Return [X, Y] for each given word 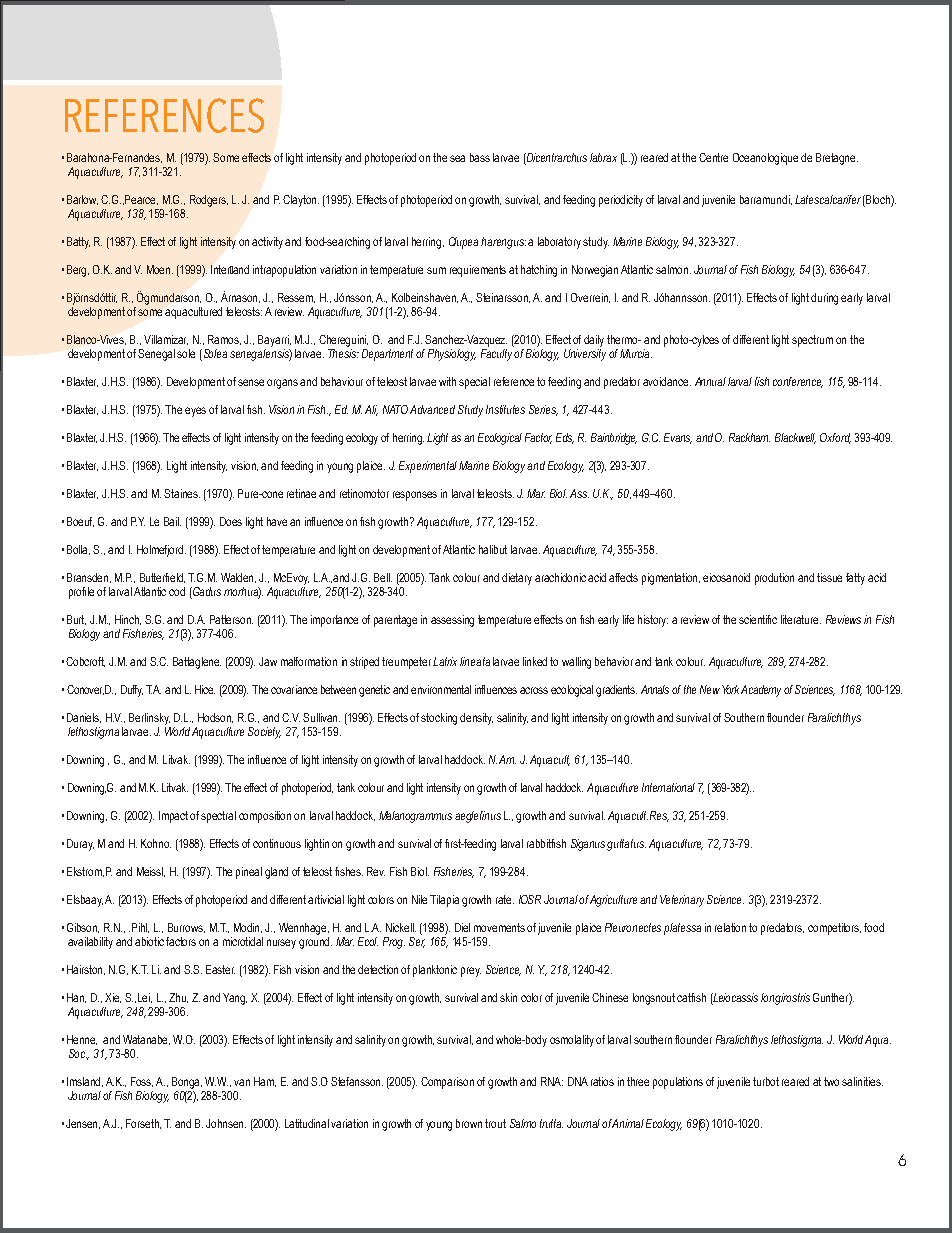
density [476, 719]
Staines [182, 493]
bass [480, 157]
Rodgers [209, 201]
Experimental [429, 467]
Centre [713, 157]
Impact [173, 817]
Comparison [447, 1083]
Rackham [749, 437]
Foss [142, 1082]
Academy [761, 691]
